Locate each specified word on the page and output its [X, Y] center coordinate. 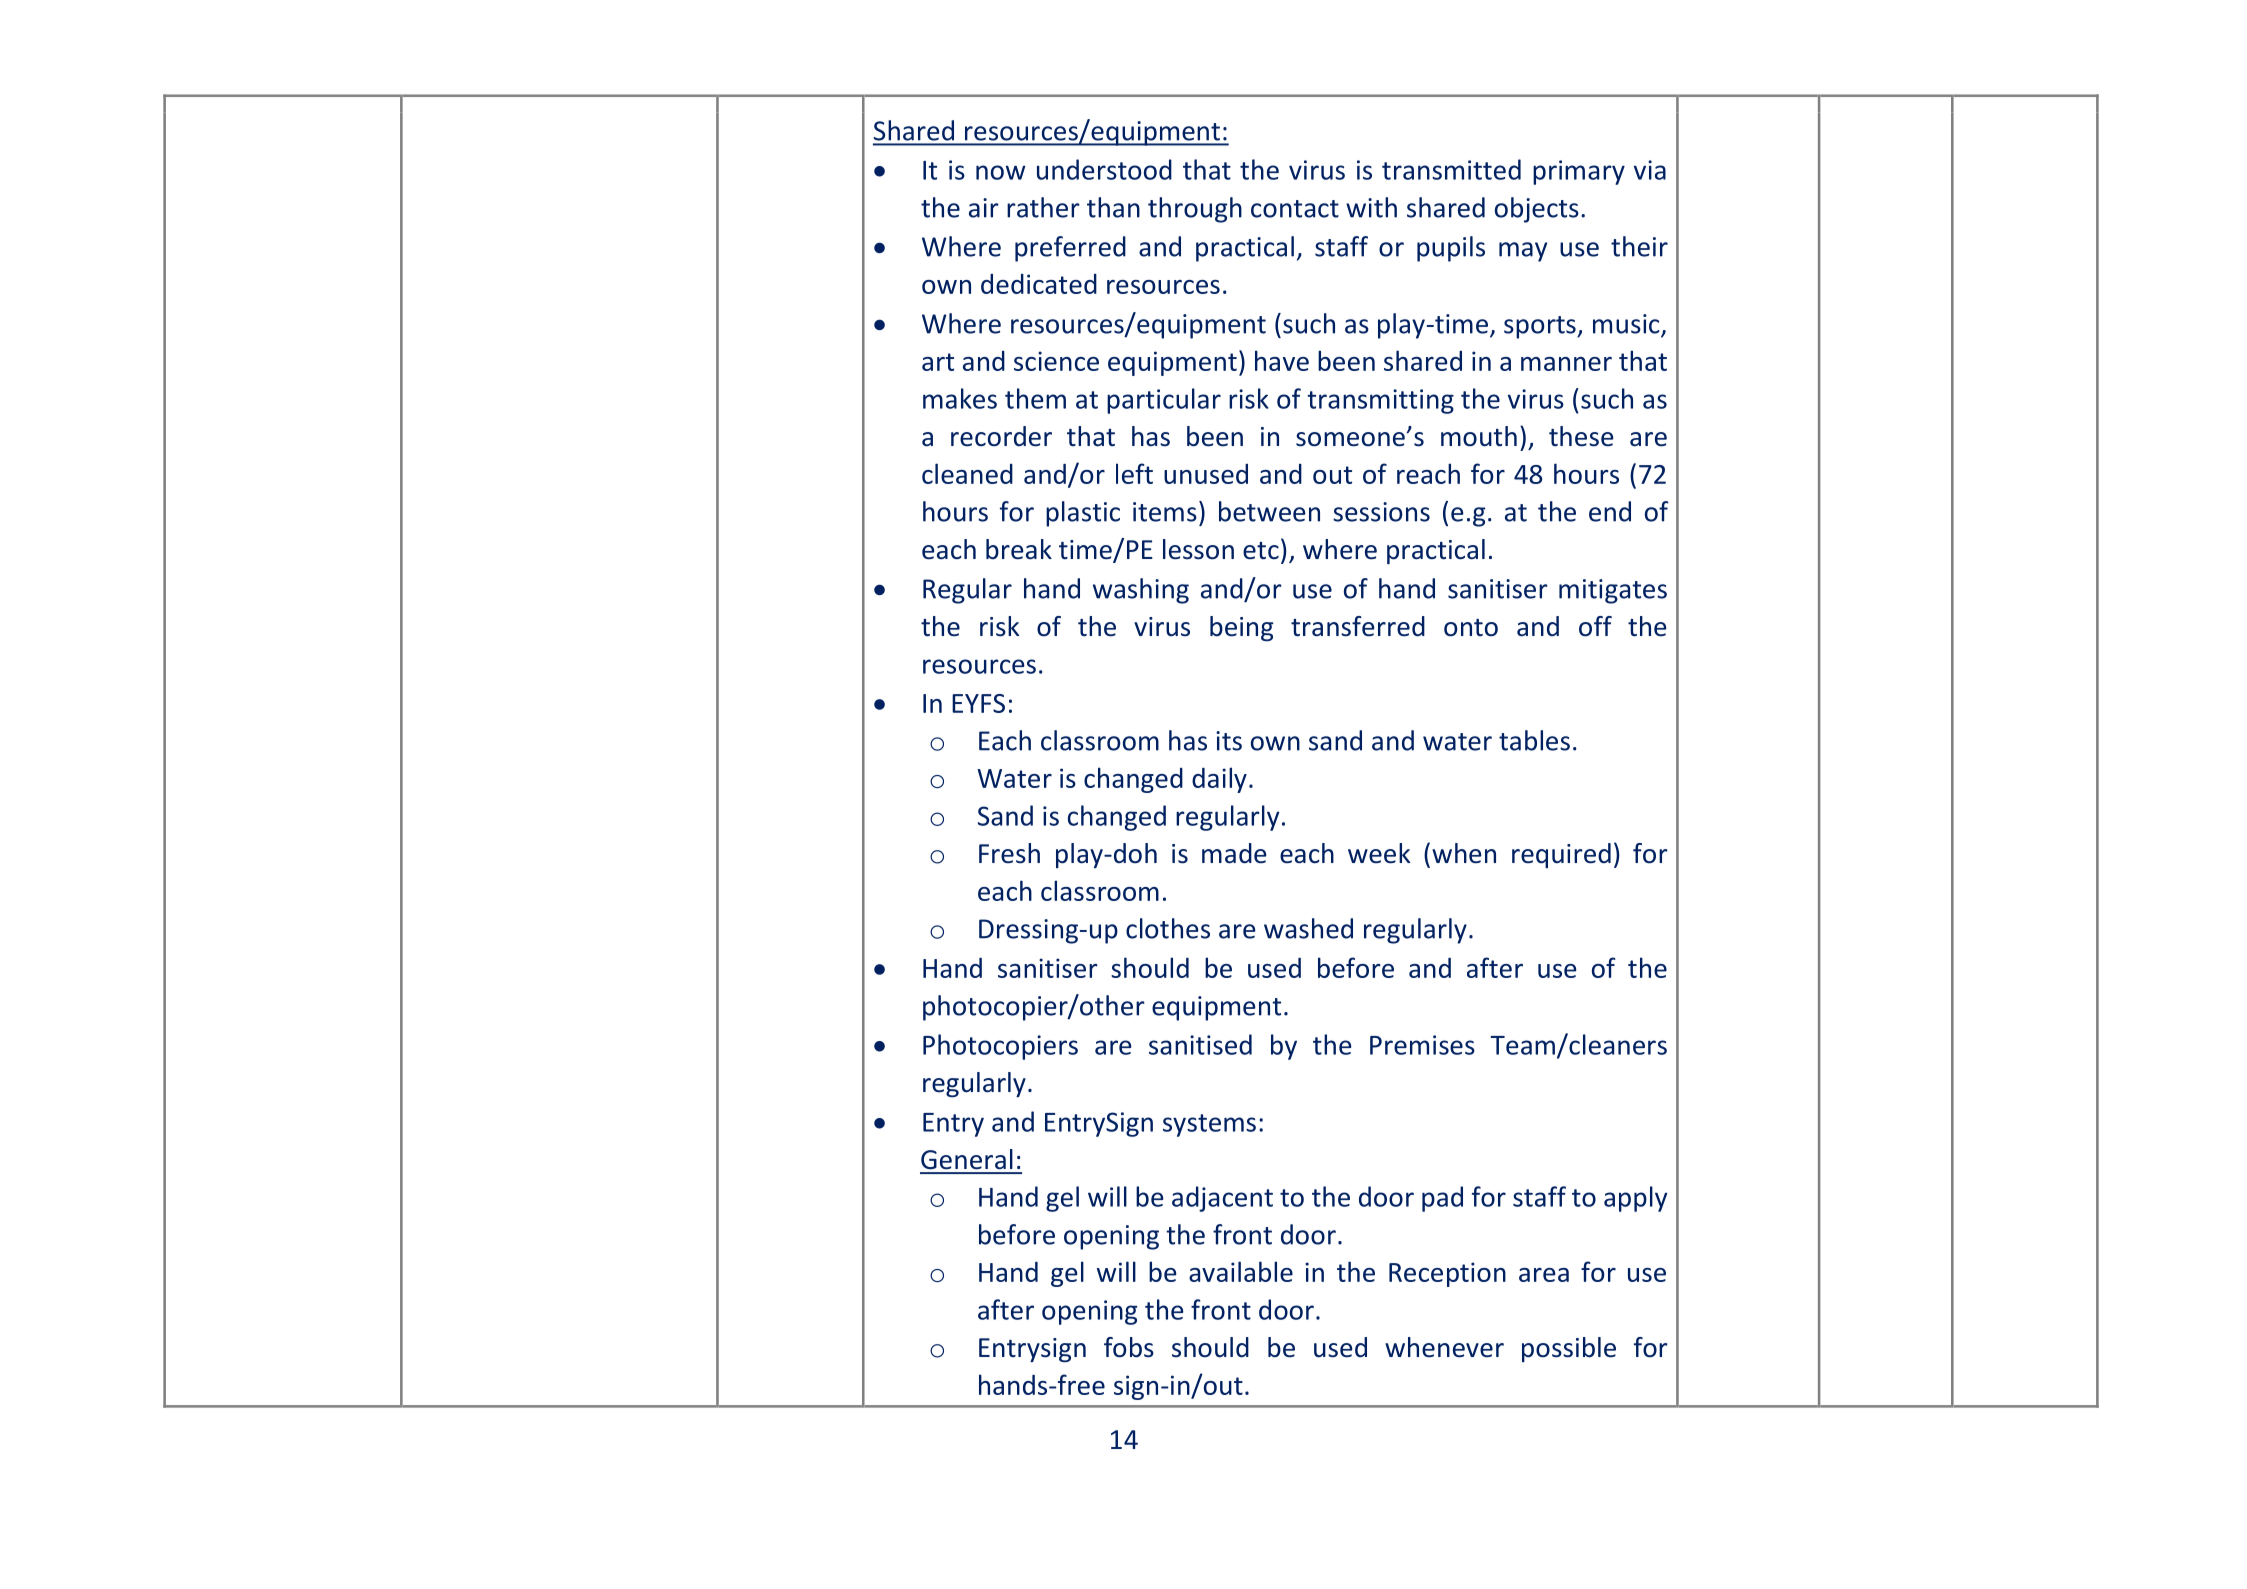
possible [1569, 1349]
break [1019, 549]
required [1561, 855]
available [1241, 1271]
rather [1043, 207]
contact [1295, 209]
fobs [1129, 1347]
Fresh [1009, 853]
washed [1308, 928]
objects [1537, 210]
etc [1261, 551]
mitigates [1613, 591]
